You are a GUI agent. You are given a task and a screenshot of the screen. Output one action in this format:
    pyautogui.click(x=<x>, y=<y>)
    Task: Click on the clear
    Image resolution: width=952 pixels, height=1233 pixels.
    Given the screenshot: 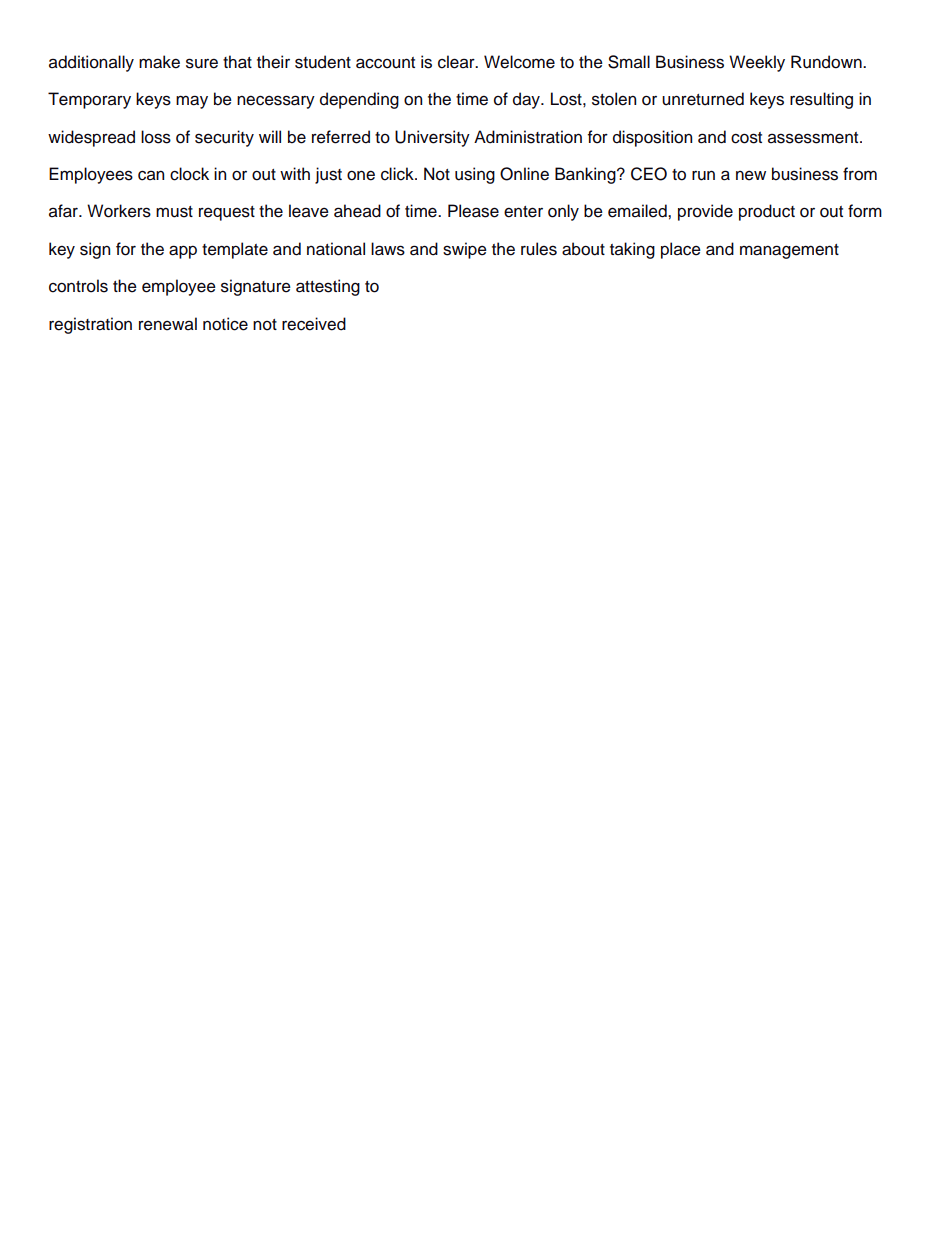 What is the action you would take?
    pyautogui.click(x=457, y=62)
